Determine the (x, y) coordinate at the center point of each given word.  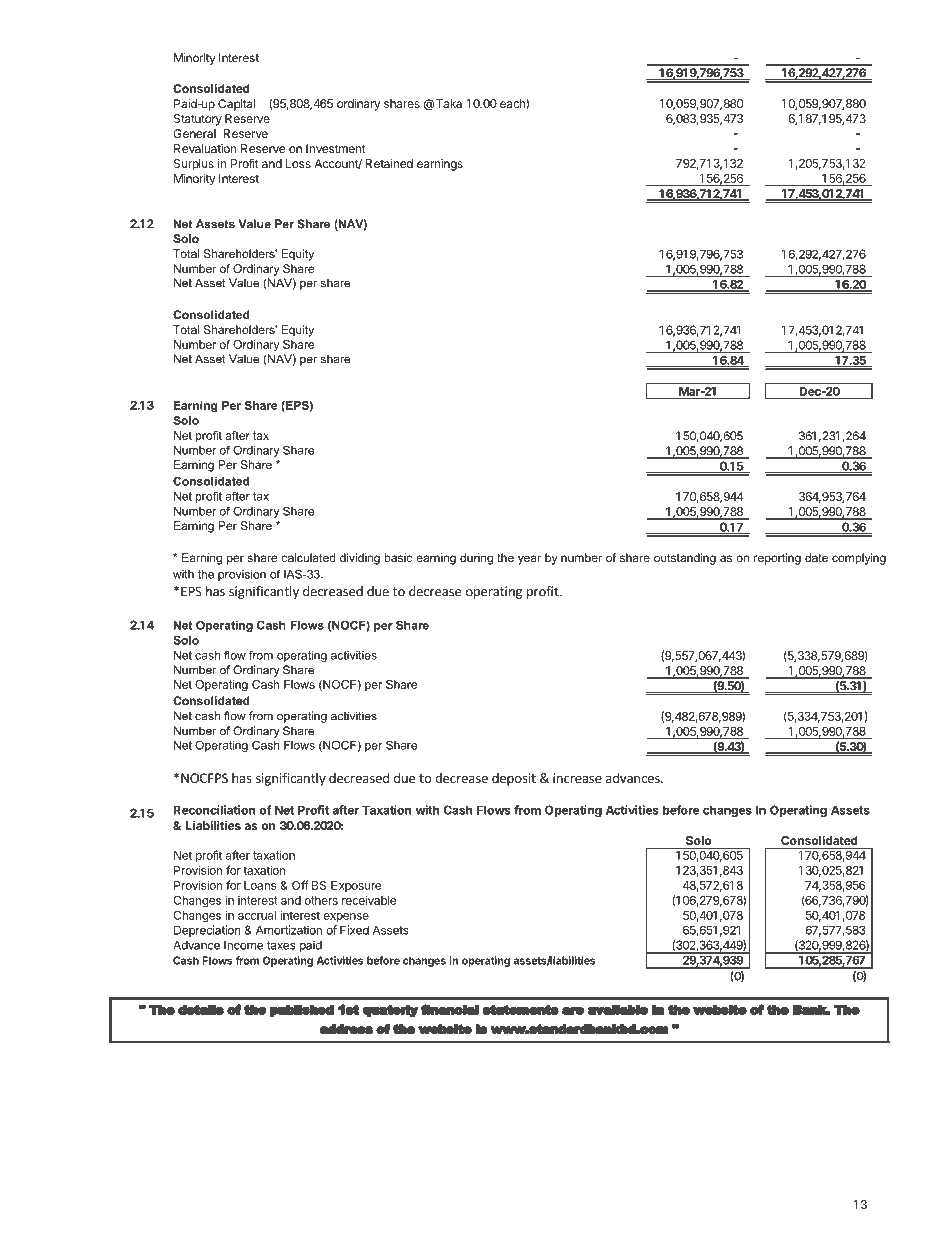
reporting (777, 559)
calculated (308, 557)
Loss (298, 163)
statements (521, 1009)
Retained (389, 163)
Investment (336, 148)
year (529, 560)
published (302, 1011)
